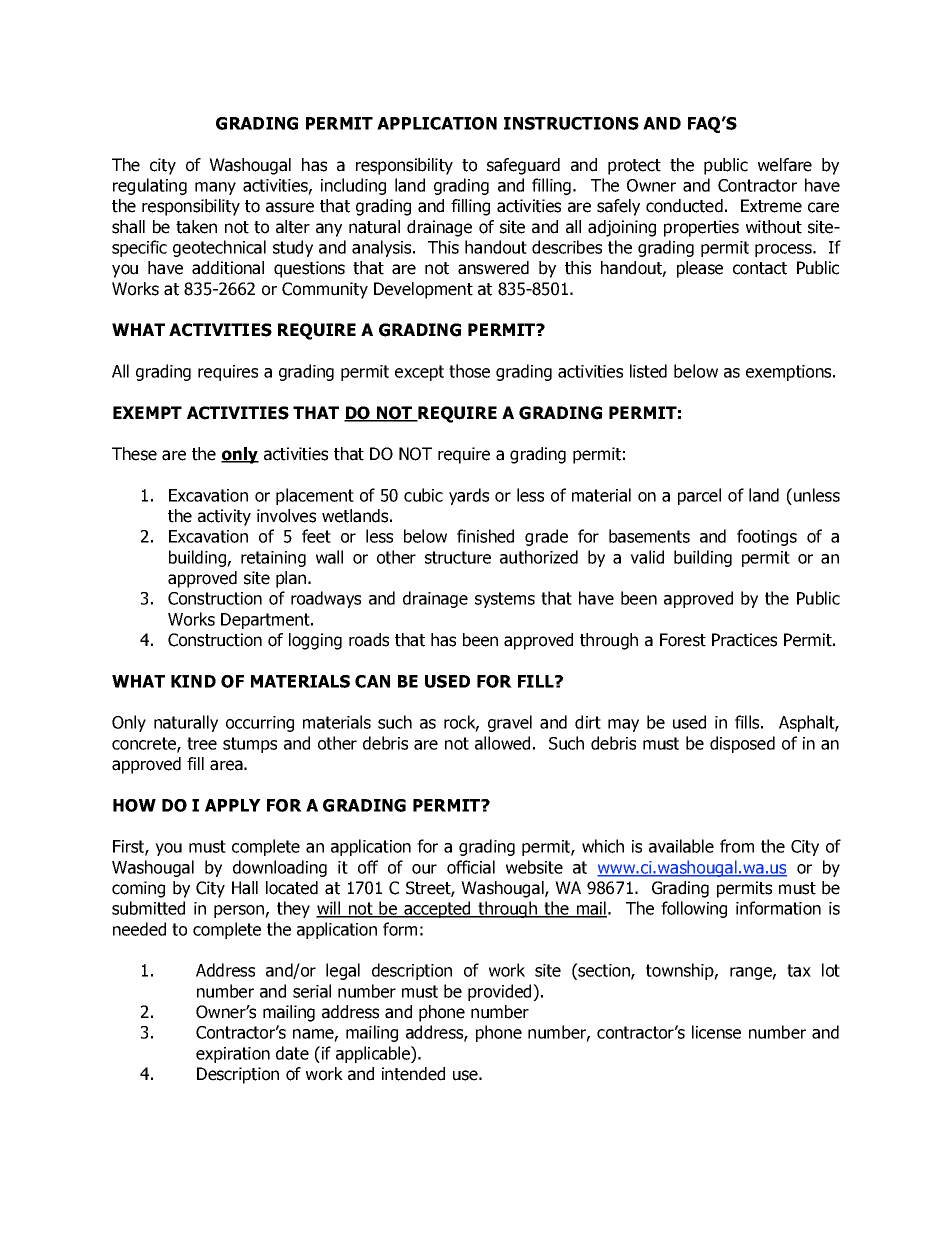 The height and width of the document is (1233, 952). I want to click on many, so click(215, 188).
